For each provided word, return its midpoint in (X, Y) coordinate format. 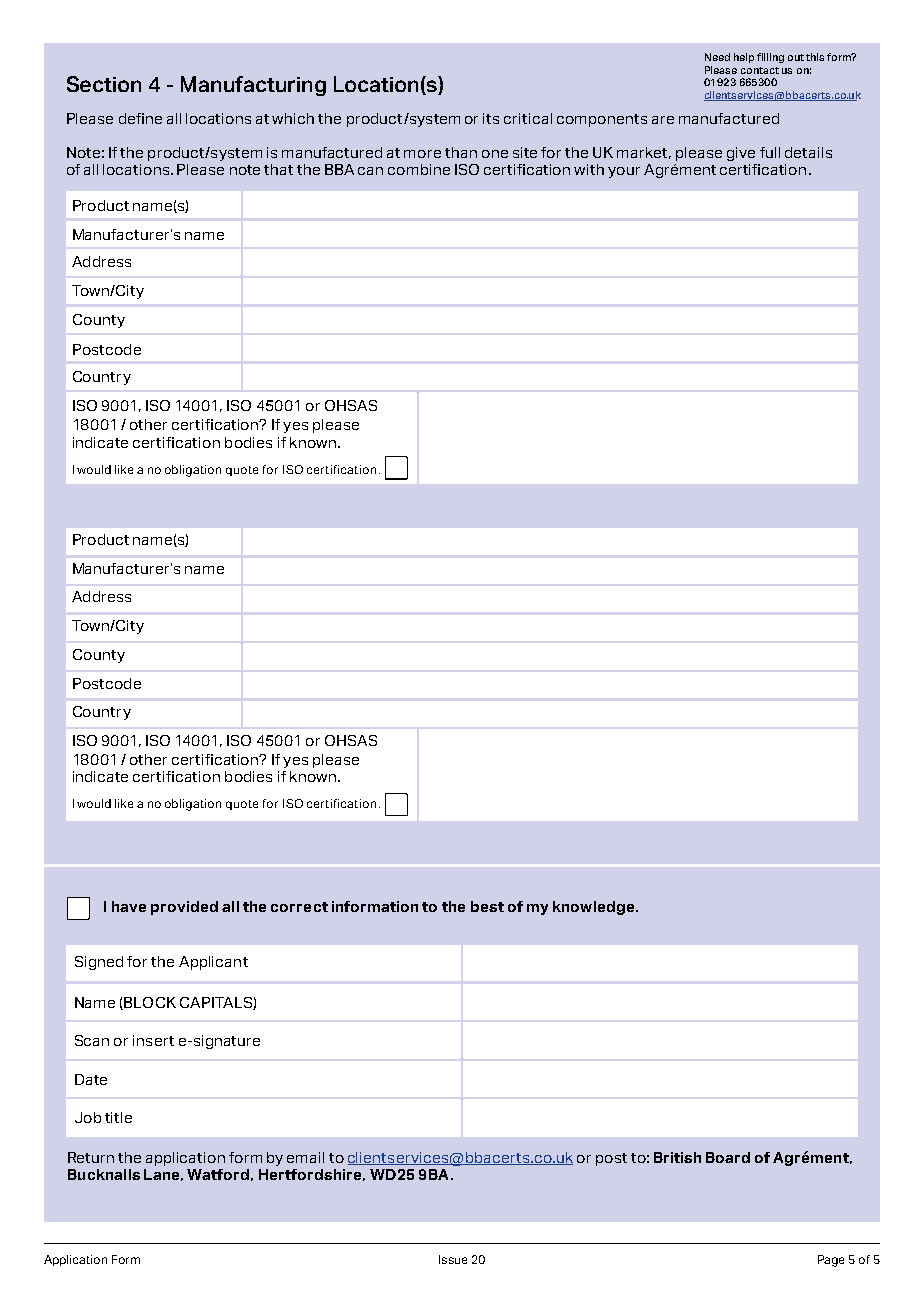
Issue (453, 1259)
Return (91, 1157)
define (140, 118)
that (278, 169)
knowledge (595, 908)
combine (419, 169)
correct (299, 907)
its (491, 118)
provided (184, 908)
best (487, 906)
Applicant (213, 963)
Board (728, 1157)
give (741, 154)
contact (760, 70)
